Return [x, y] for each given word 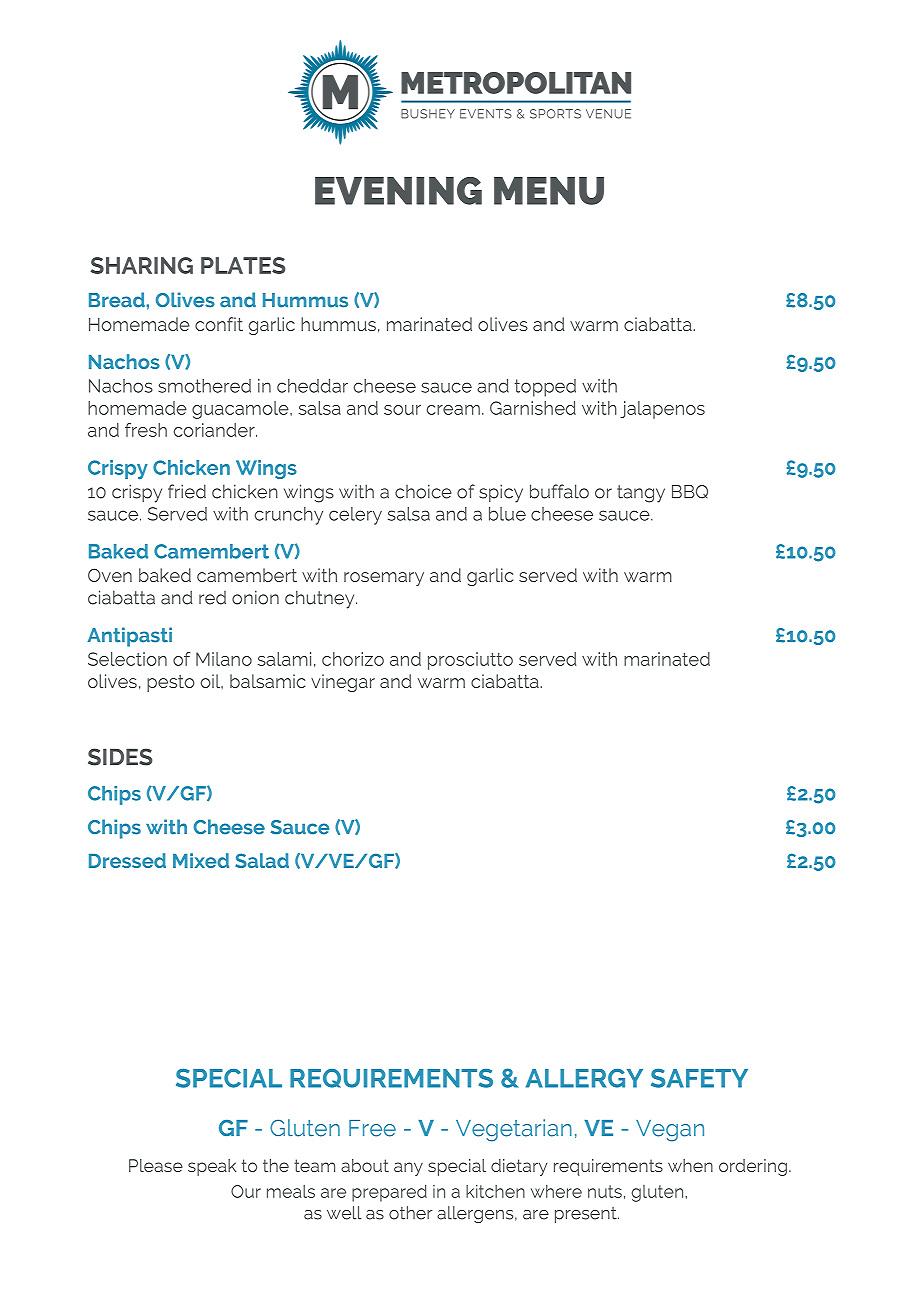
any [408, 1169]
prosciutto [470, 661]
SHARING [141, 265]
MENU [549, 191]
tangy [641, 494]
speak [212, 1167]
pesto [171, 683]
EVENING [398, 191]
